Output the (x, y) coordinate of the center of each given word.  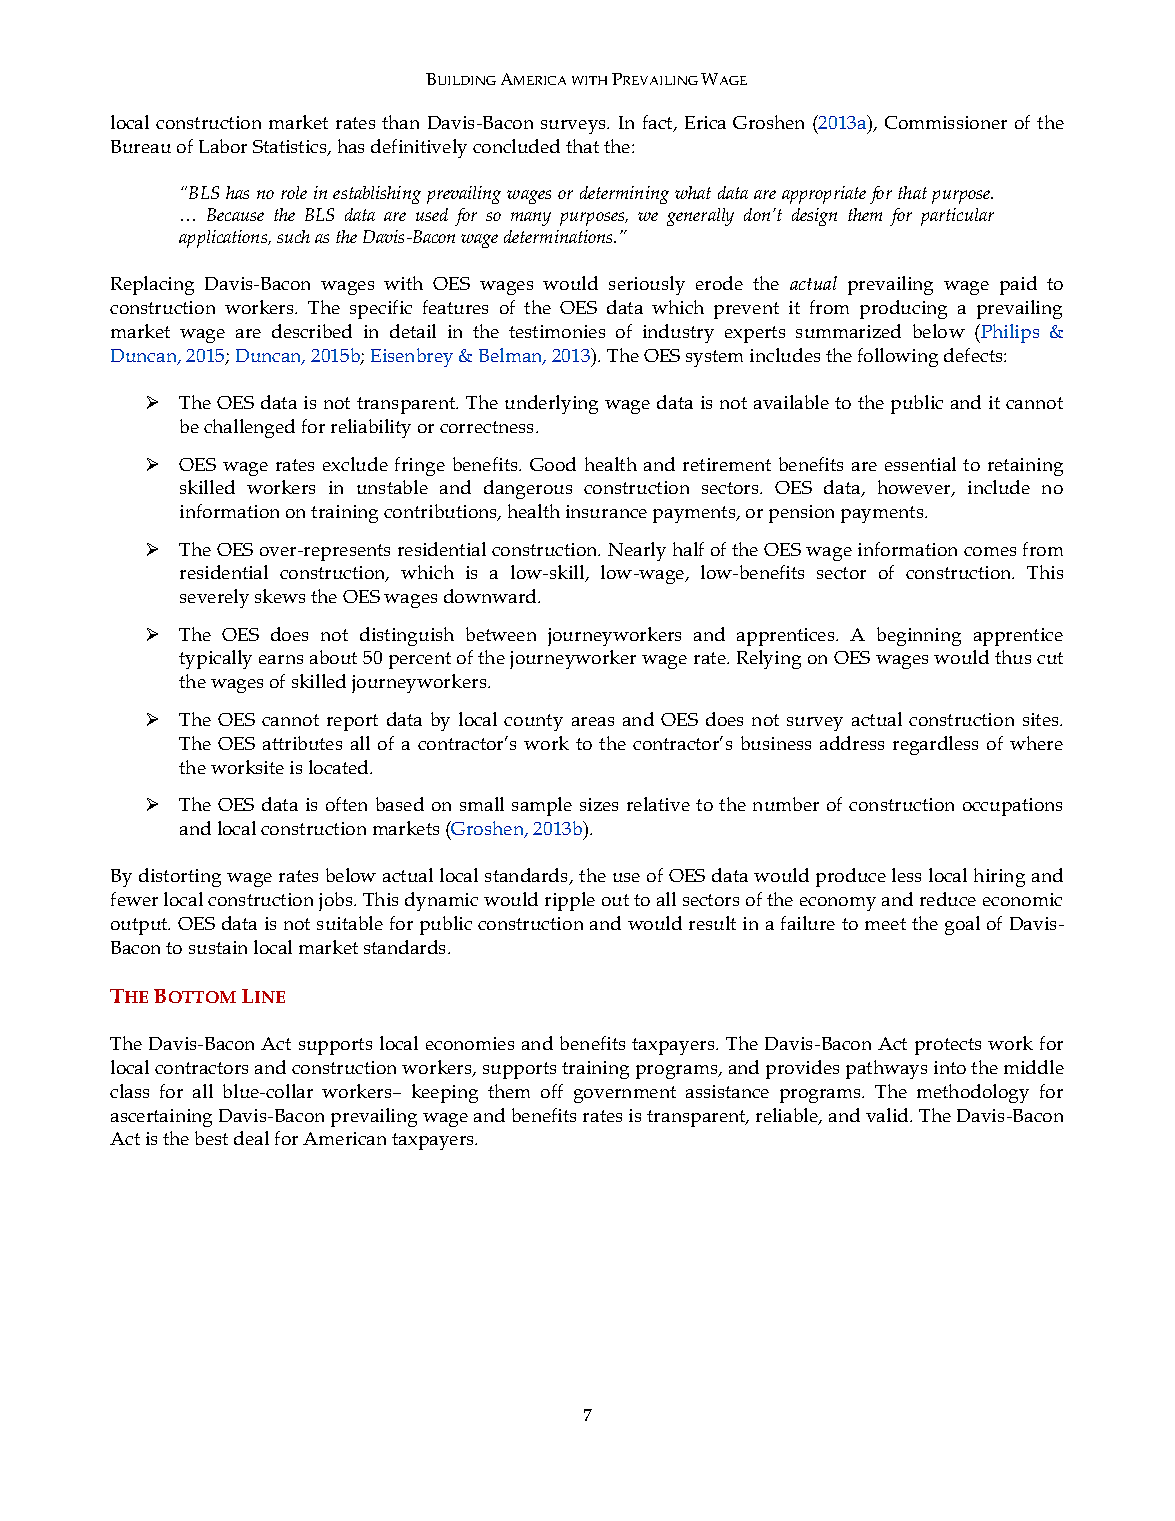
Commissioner (946, 122)
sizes (599, 804)
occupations (1012, 807)
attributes (302, 743)
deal (251, 1138)
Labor (223, 146)
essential (920, 464)
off (552, 1091)
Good (553, 464)
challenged (249, 428)
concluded (516, 146)
